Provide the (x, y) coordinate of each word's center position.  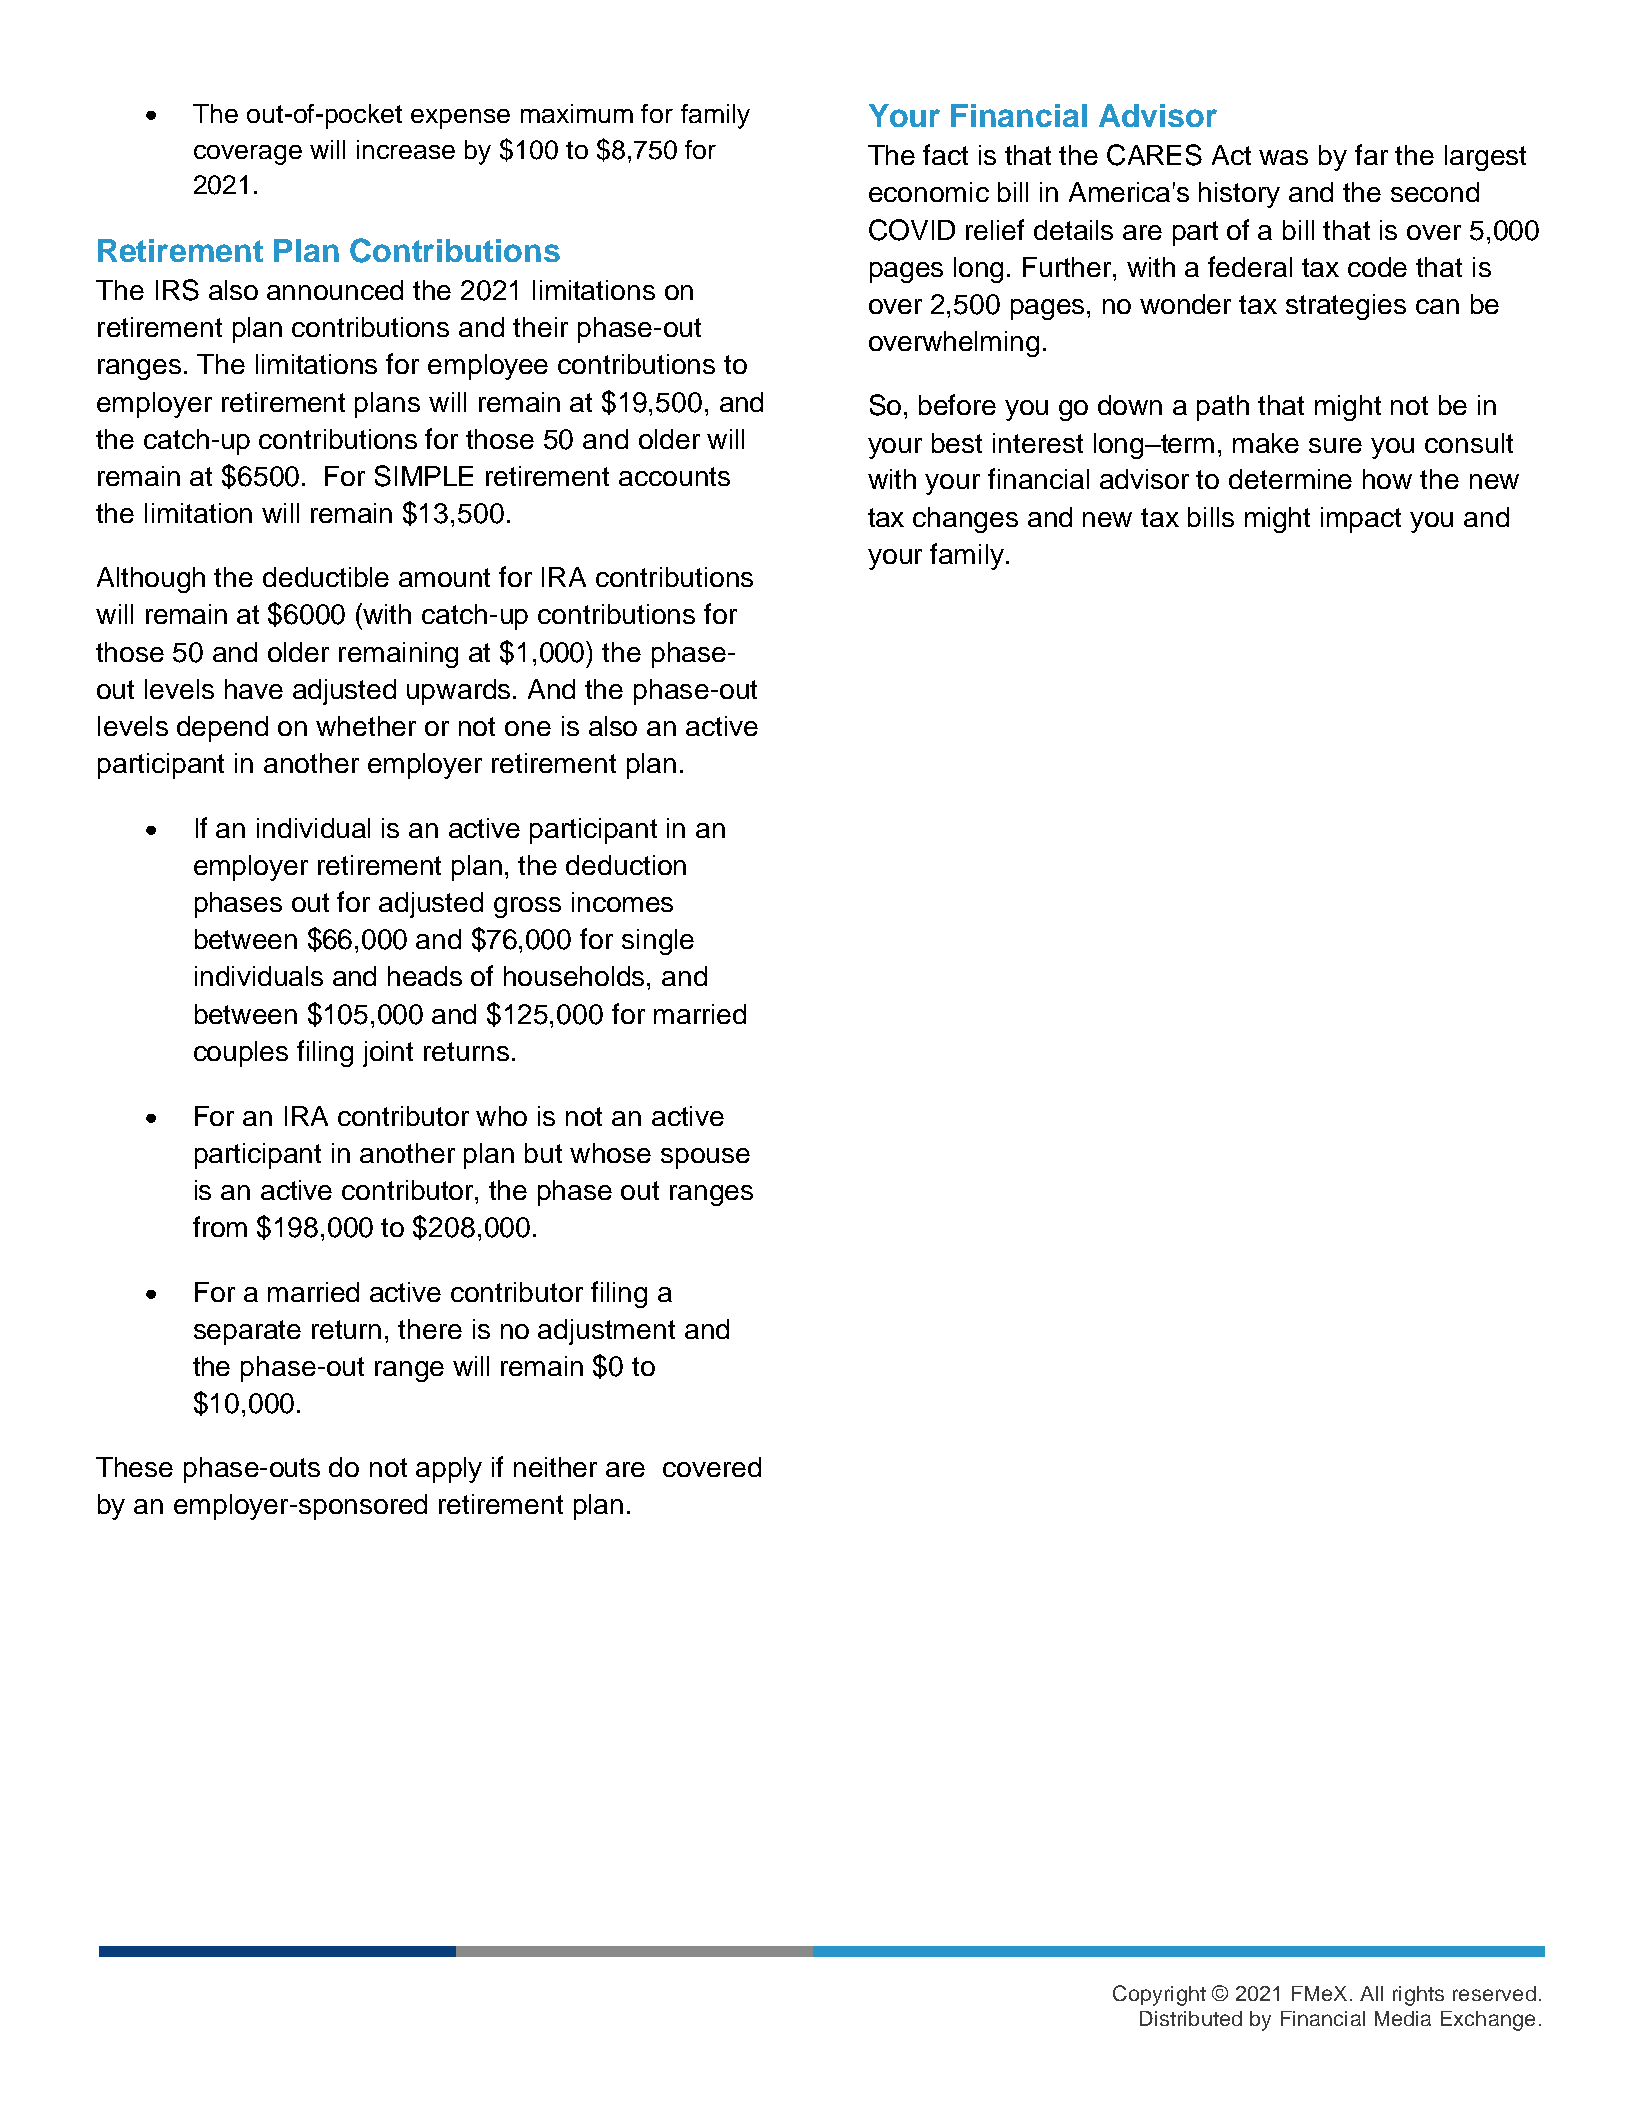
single (658, 942)
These (134, 1467)
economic (929, 192)
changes (965, 520)
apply (449, 1470)
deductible (326, 577)
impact (1361, 520)
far (1371, 154)
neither (555, 1467)
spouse (705, 1158)
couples (241, 1054)
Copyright (1159, 1995)
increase (406, 149)
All (1371, 1993)
